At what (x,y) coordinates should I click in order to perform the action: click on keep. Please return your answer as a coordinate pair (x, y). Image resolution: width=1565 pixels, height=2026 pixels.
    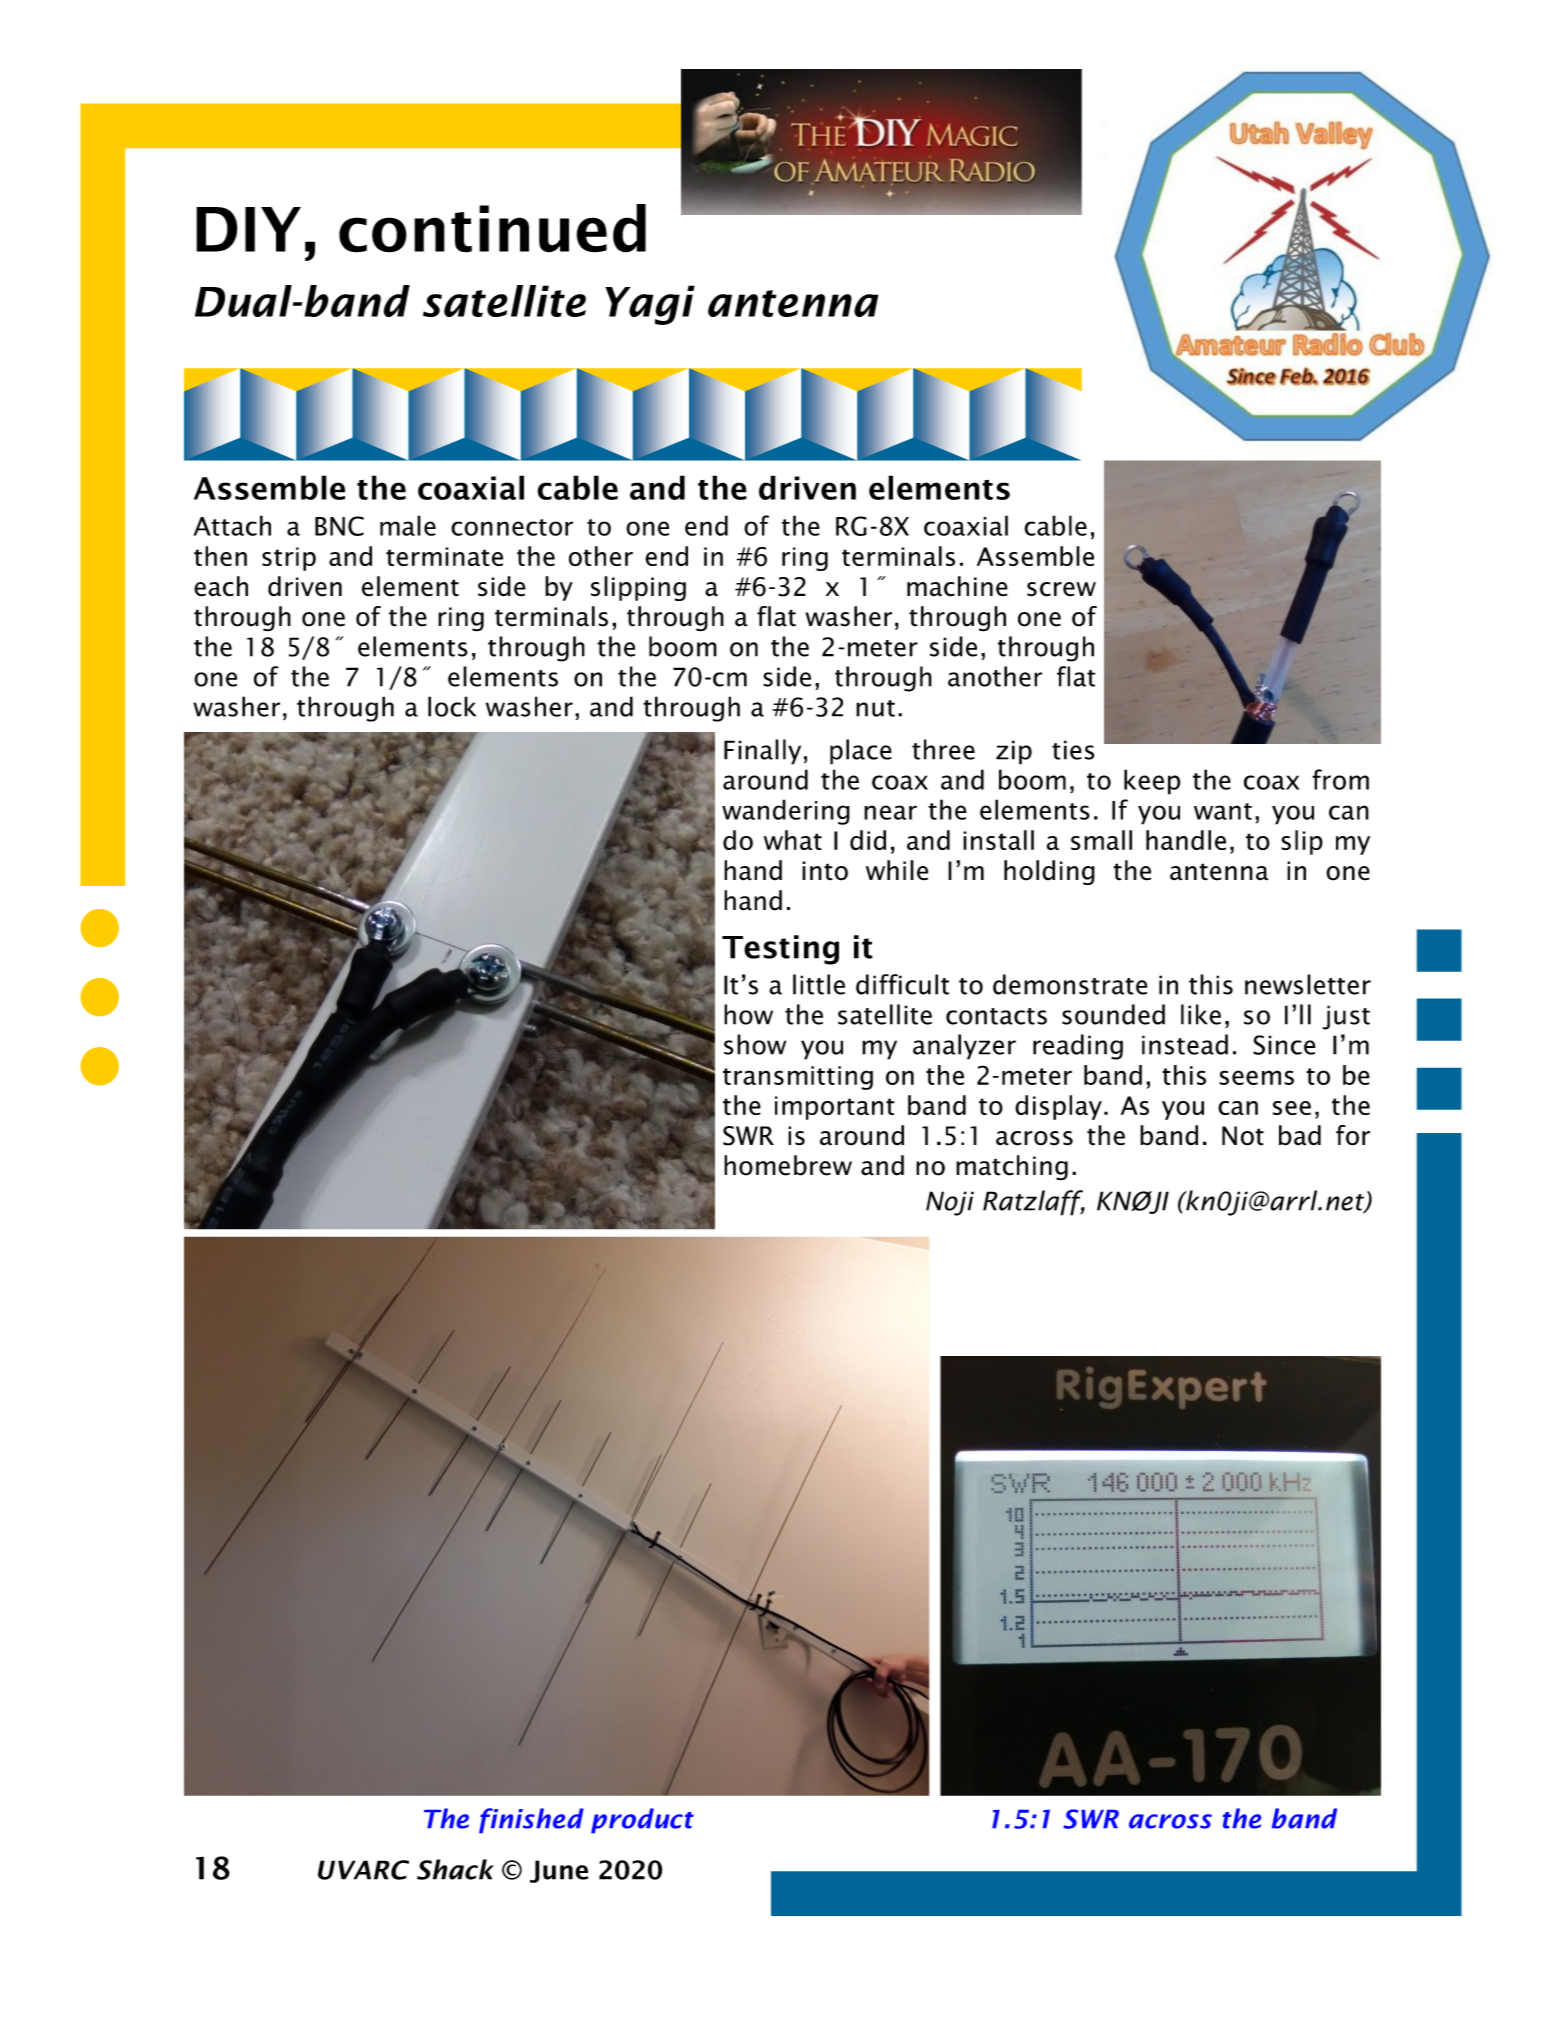
    Looking at the image, I should click on (1152, 782).
